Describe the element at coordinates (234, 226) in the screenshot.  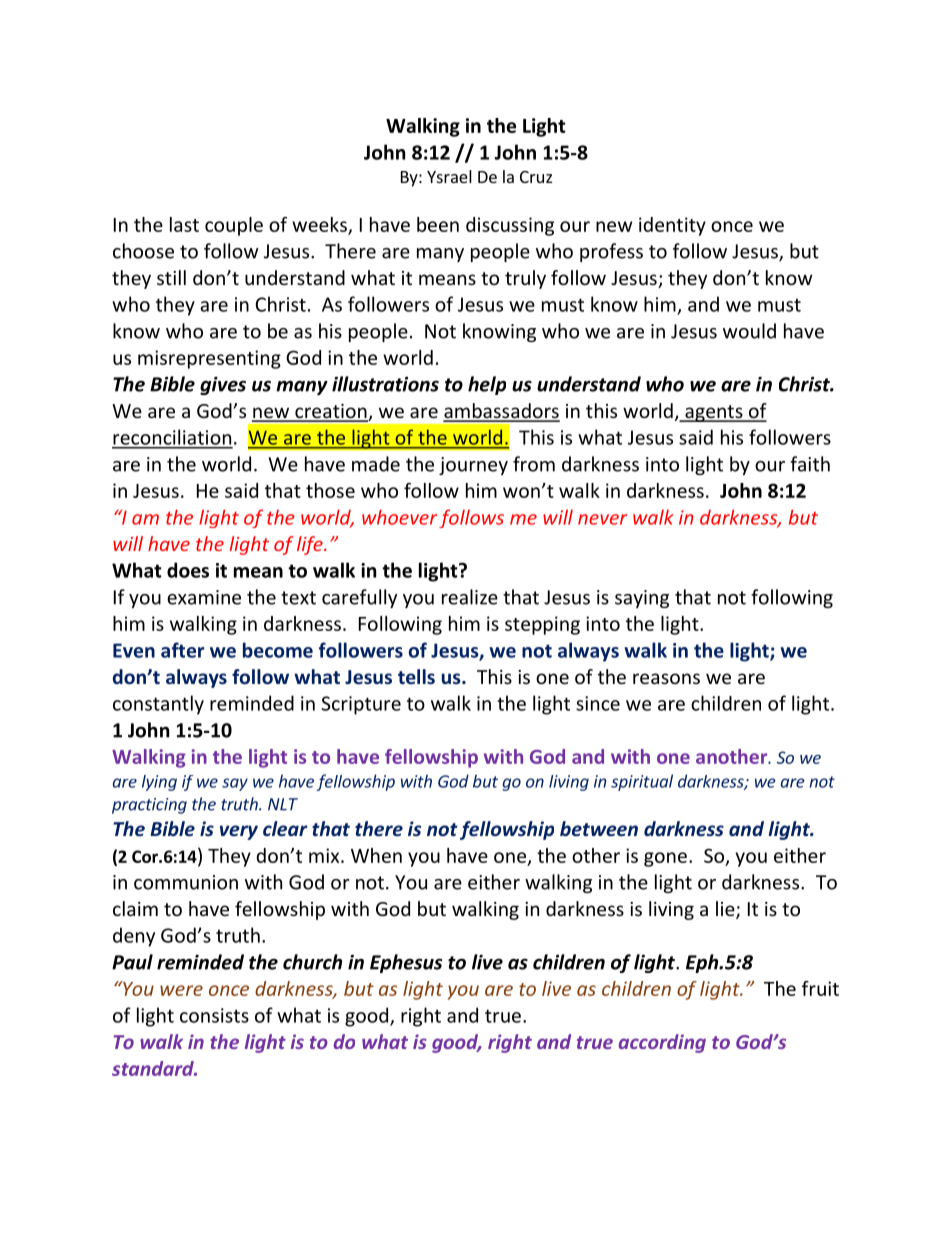
I see `couple` at that location.
